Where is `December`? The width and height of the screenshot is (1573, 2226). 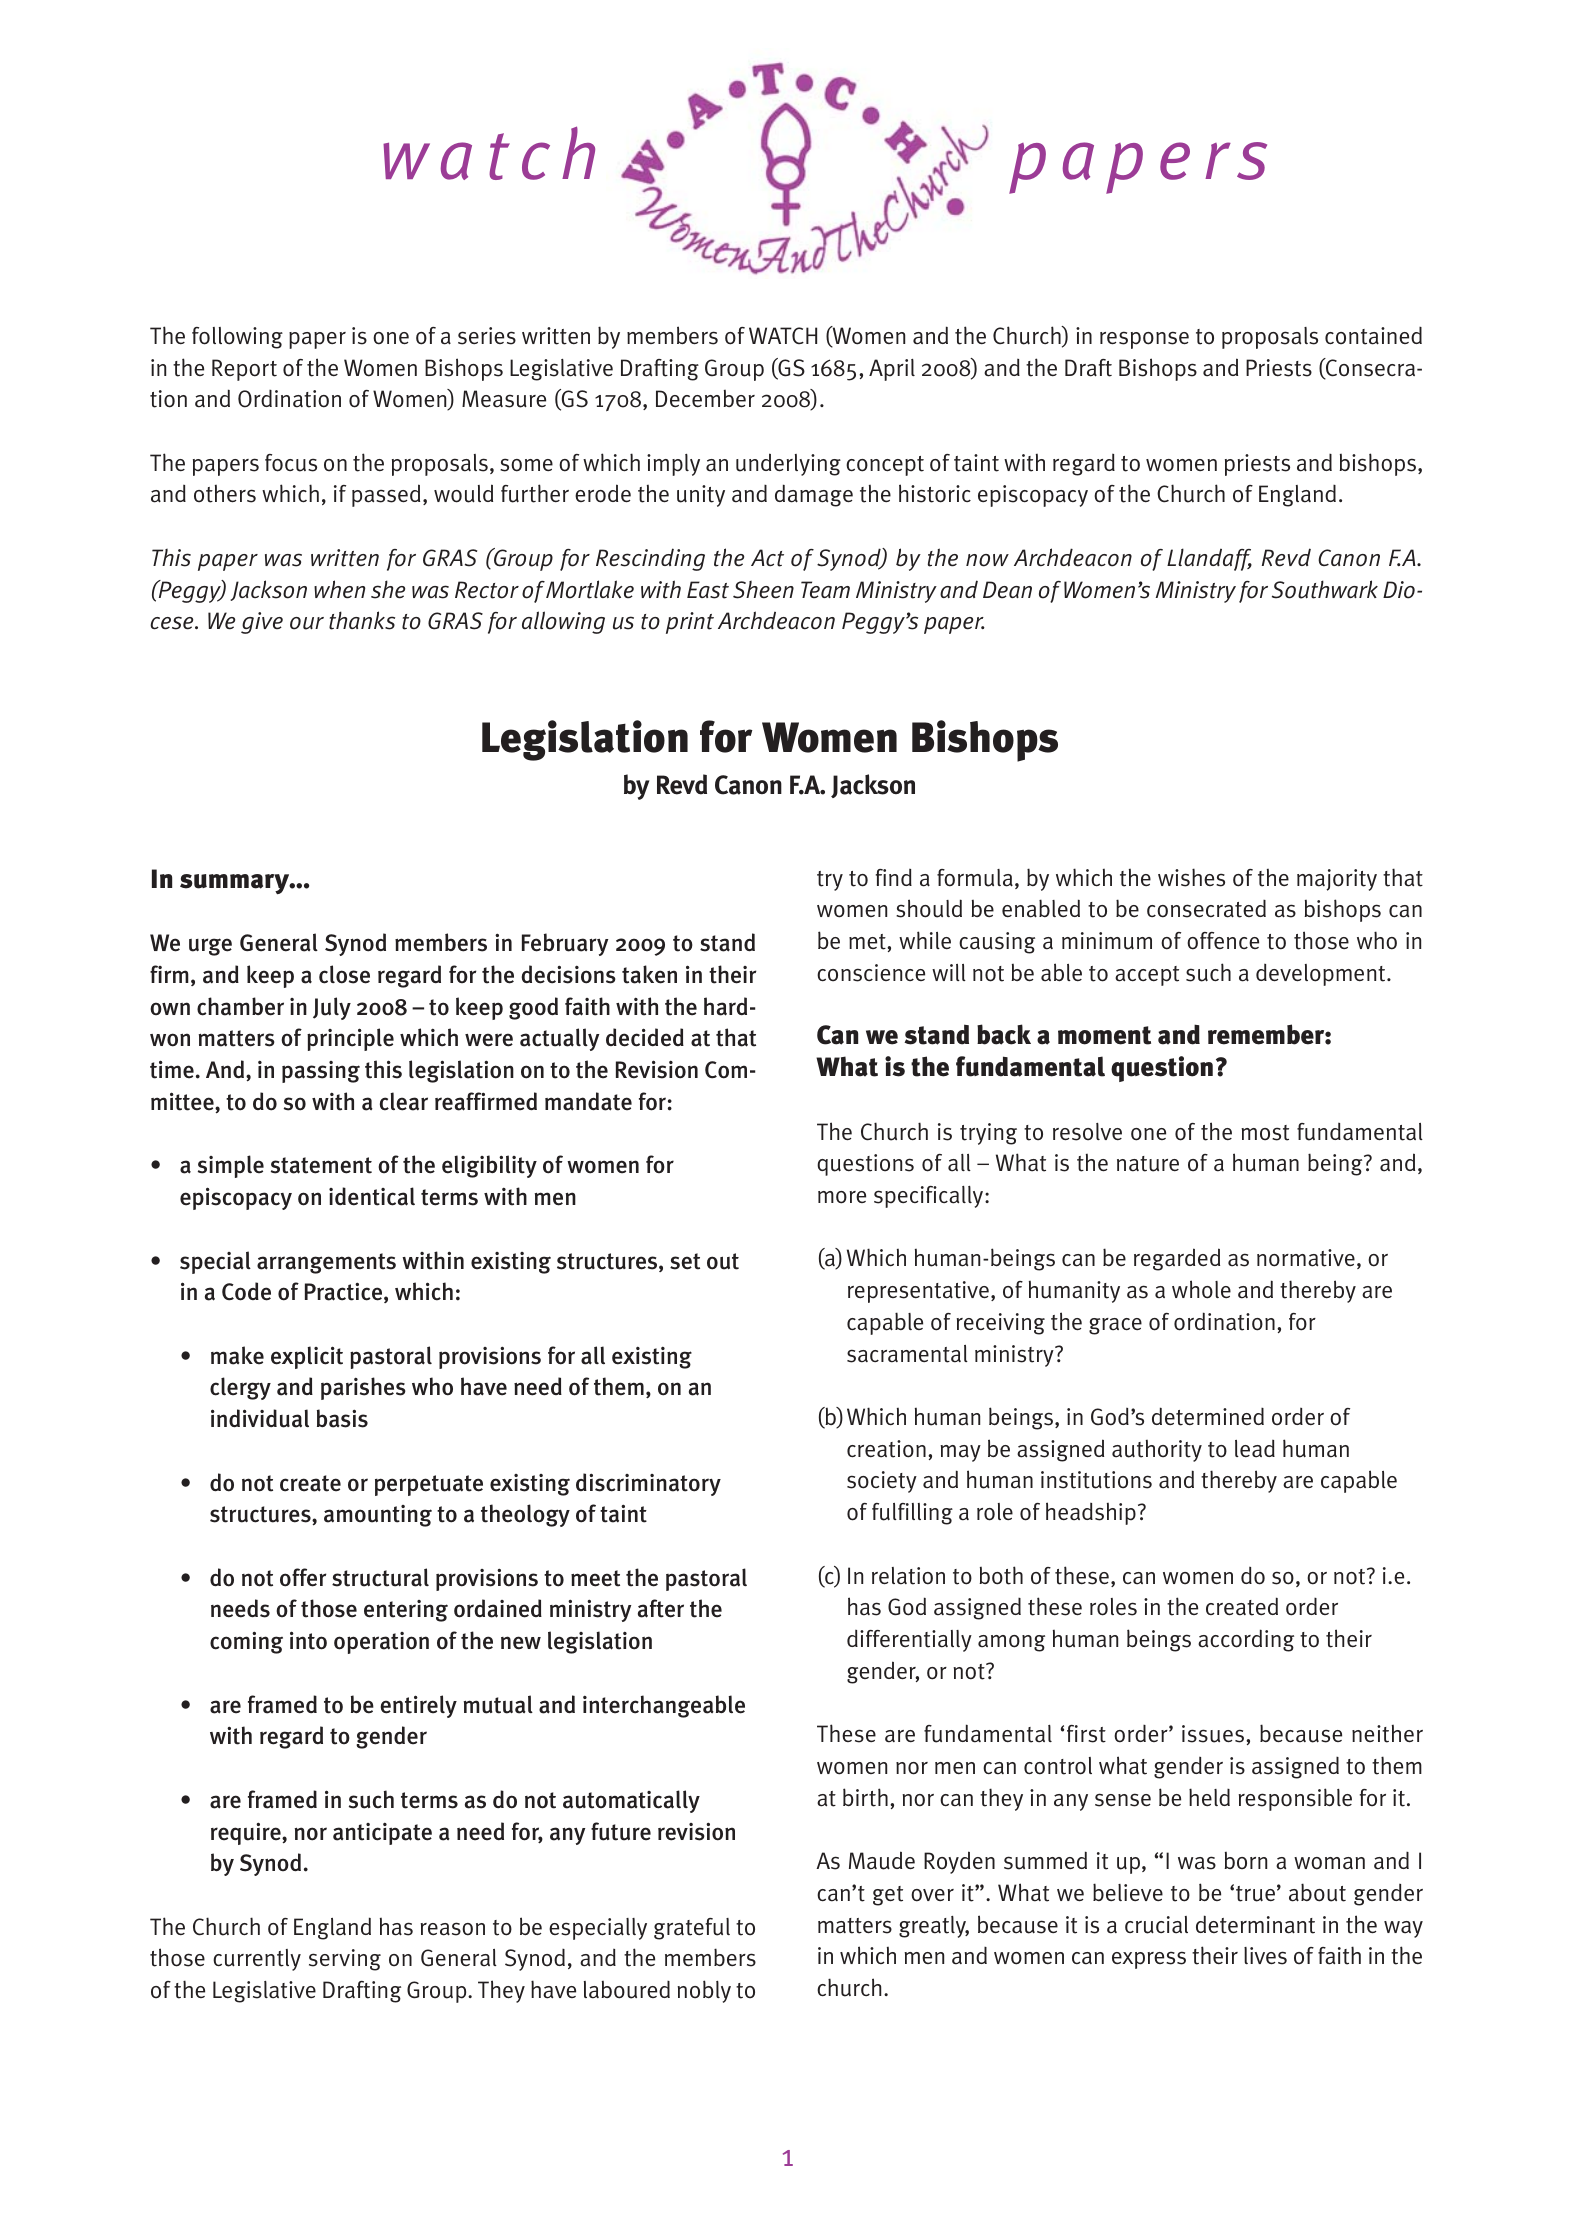 December is located at coordinates (705, 399).
